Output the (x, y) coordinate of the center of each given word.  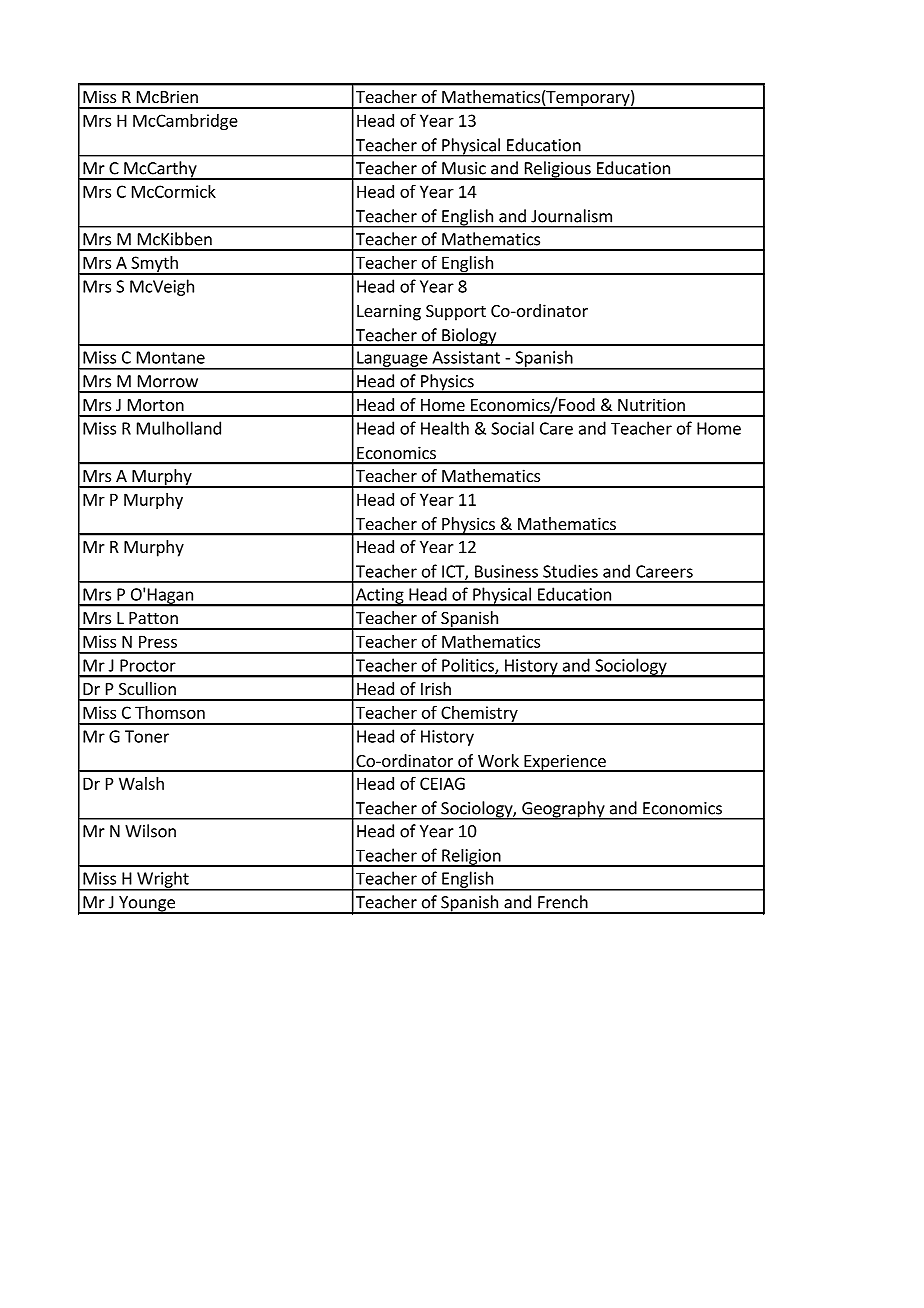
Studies (570, 571)
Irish (436, 688)
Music (464, 168)
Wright (163, 880)
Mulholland (179, 428)
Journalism (571, 216)
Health (445, 428)
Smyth (154, 265)
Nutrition (651, 404)
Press (158, 641)
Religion (471, 858)
